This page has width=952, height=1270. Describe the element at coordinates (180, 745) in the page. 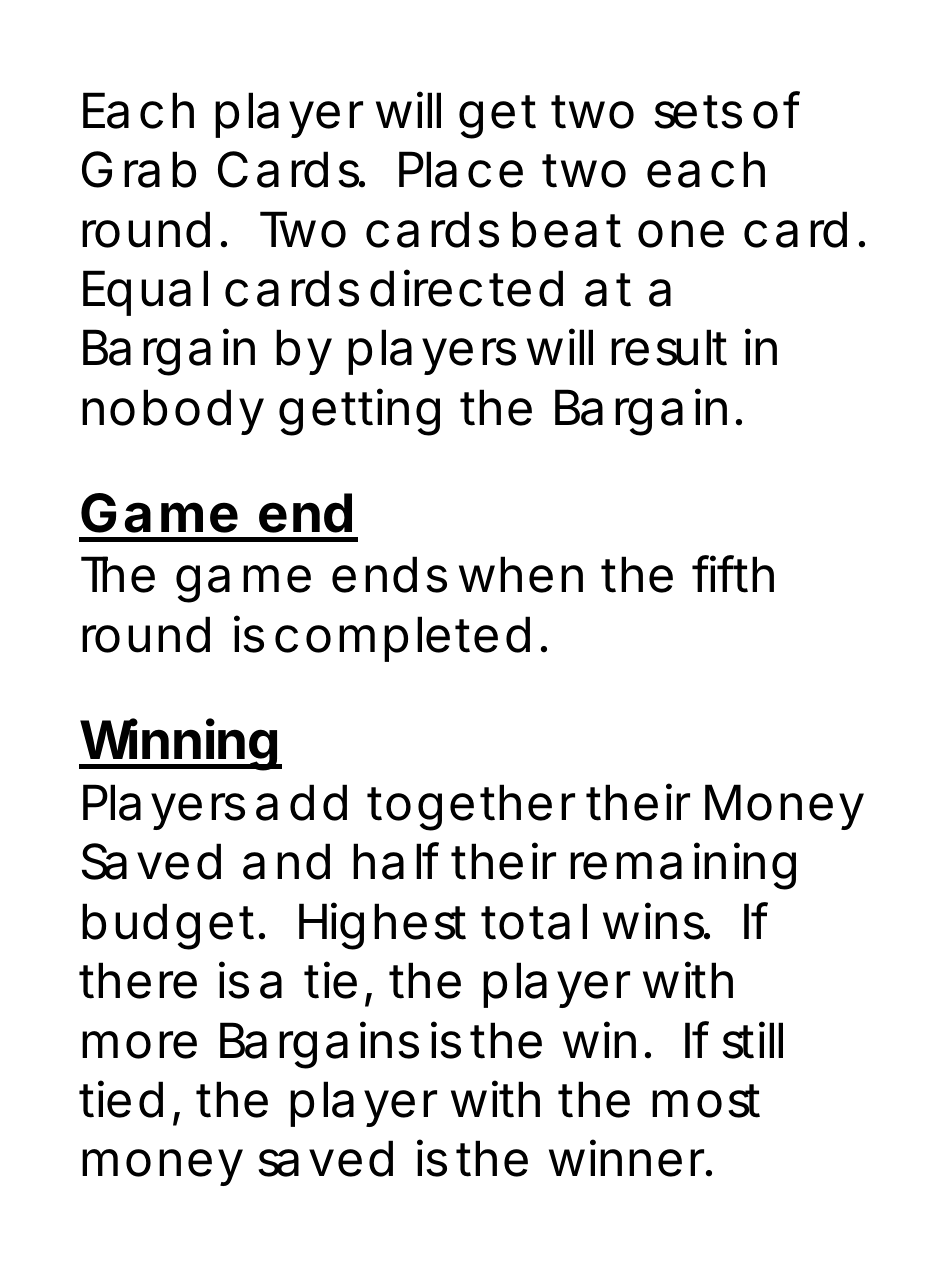

I see `Winning` at that location.
